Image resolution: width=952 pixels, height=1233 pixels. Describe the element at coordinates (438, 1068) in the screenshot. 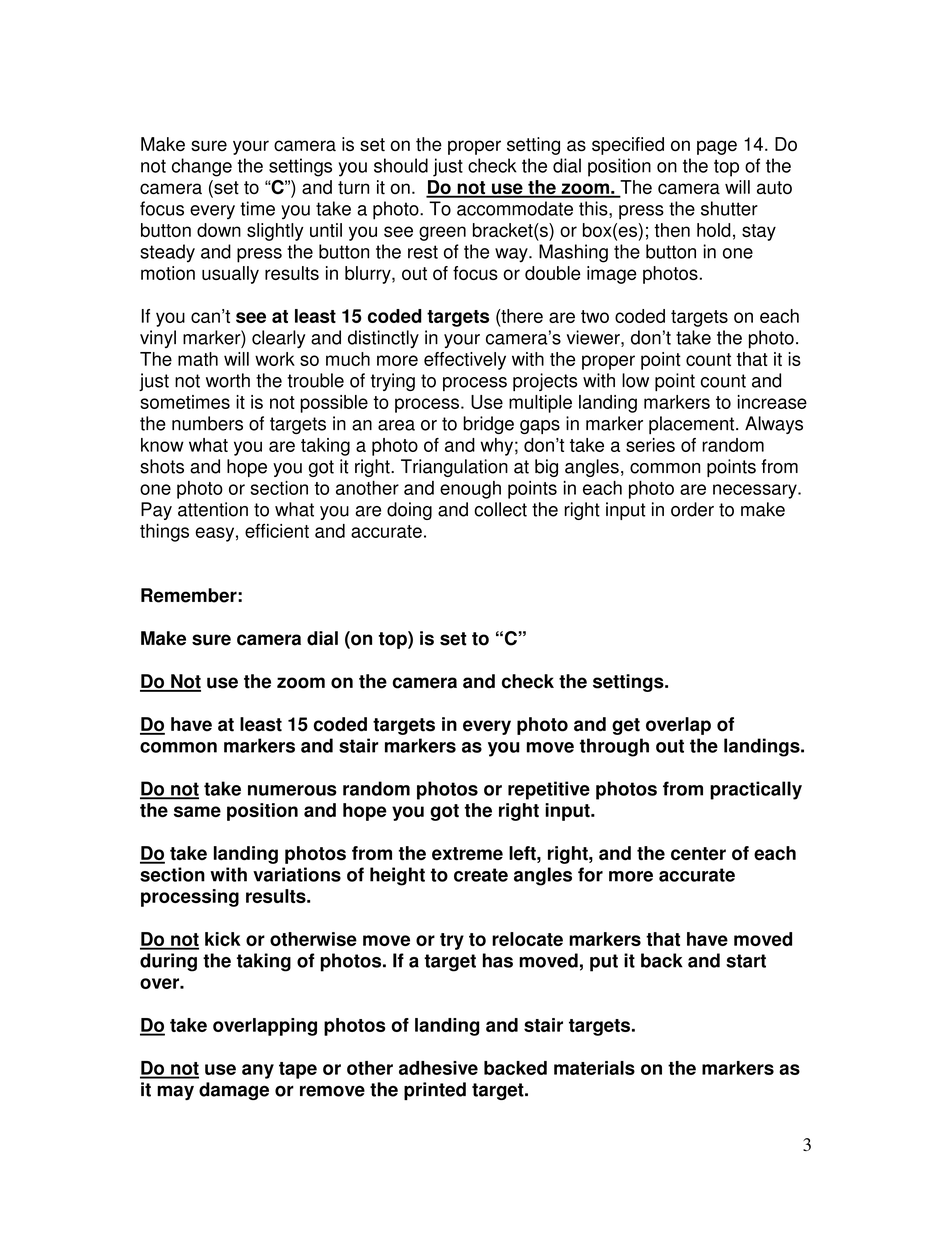

I see `adhesive` at that location.
